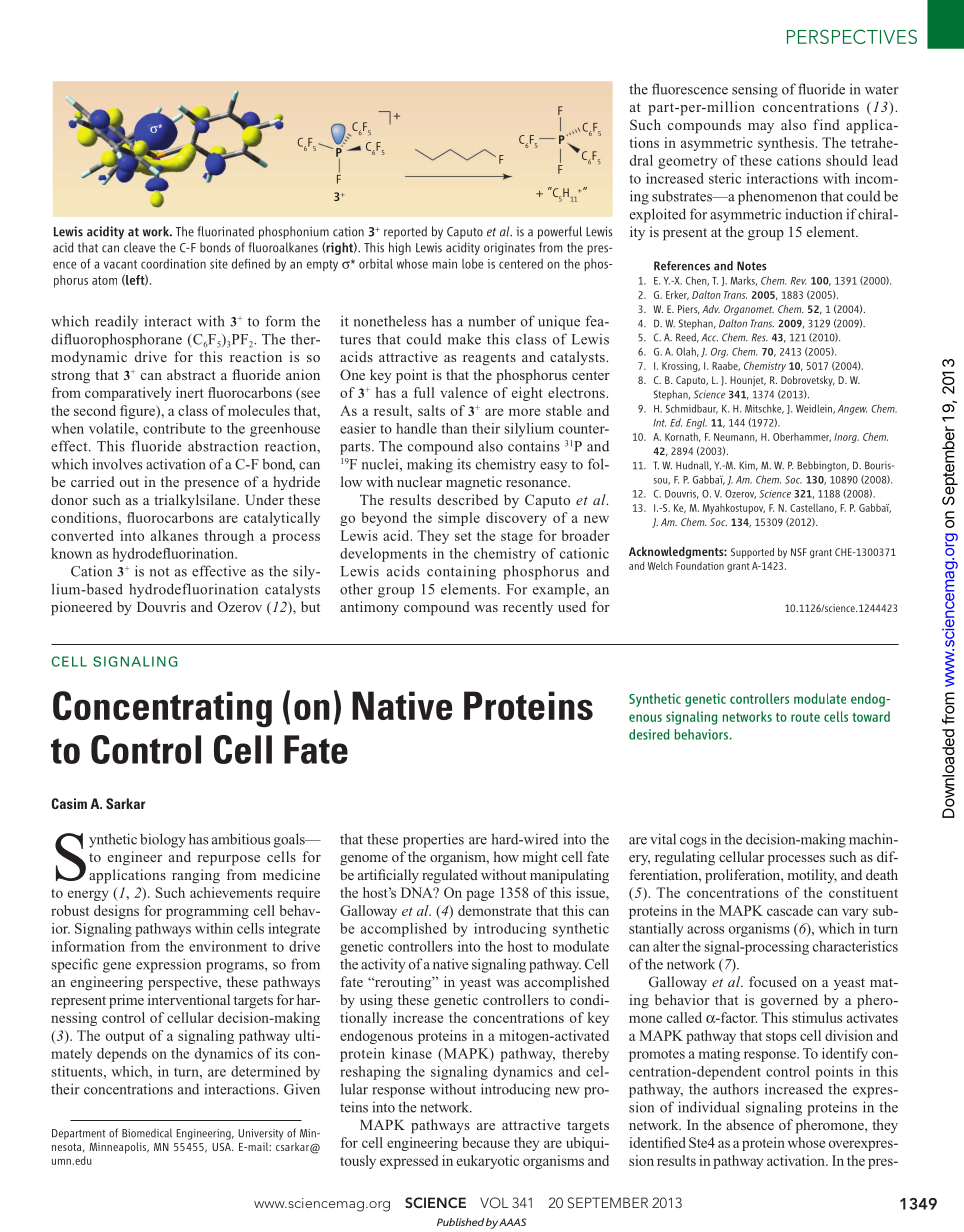 The width and height of the screenshot is (964, 1232). What do you see at coordinates (805, 717) in the screenshot?
I see `route` at bounding box center [805, 717].
